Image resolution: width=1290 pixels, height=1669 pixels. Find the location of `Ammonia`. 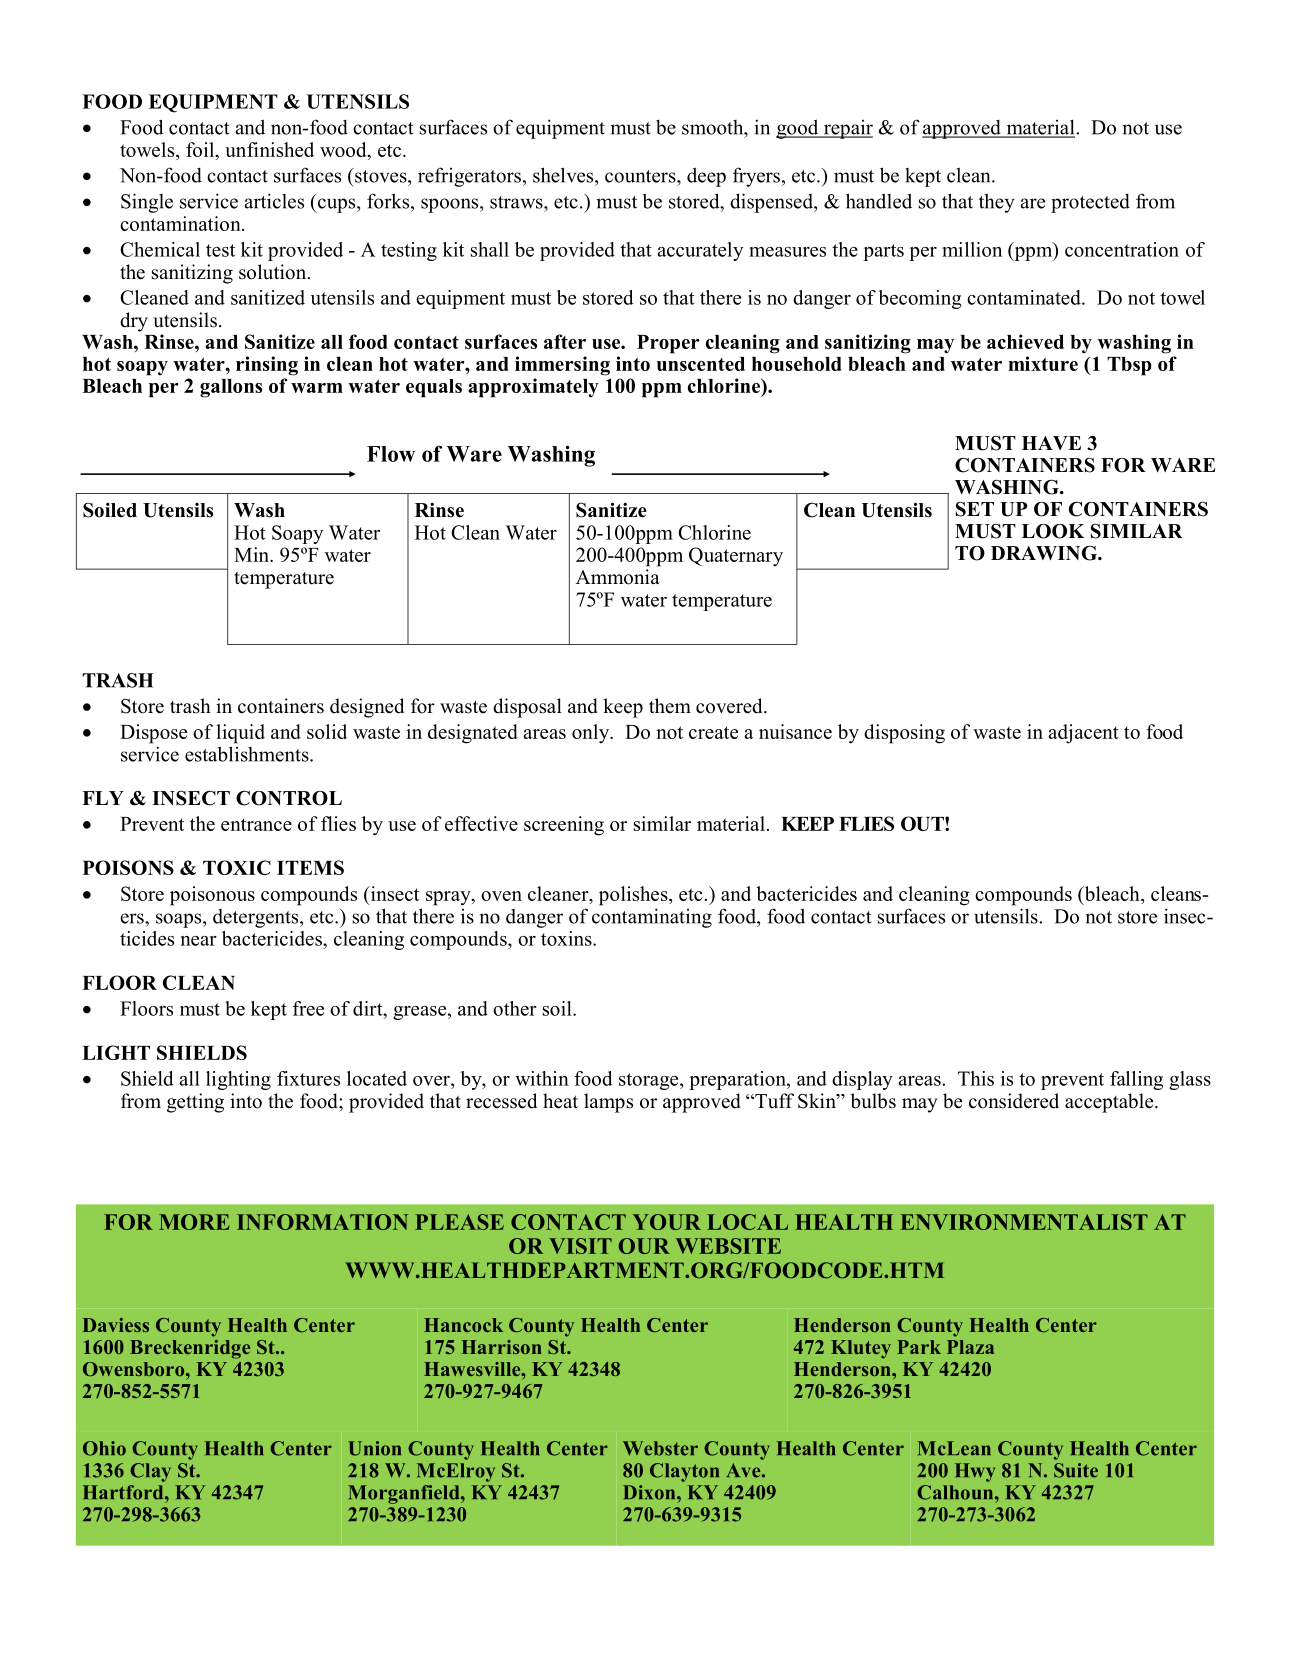

Ammonia is located at coordinates (618, 577).
